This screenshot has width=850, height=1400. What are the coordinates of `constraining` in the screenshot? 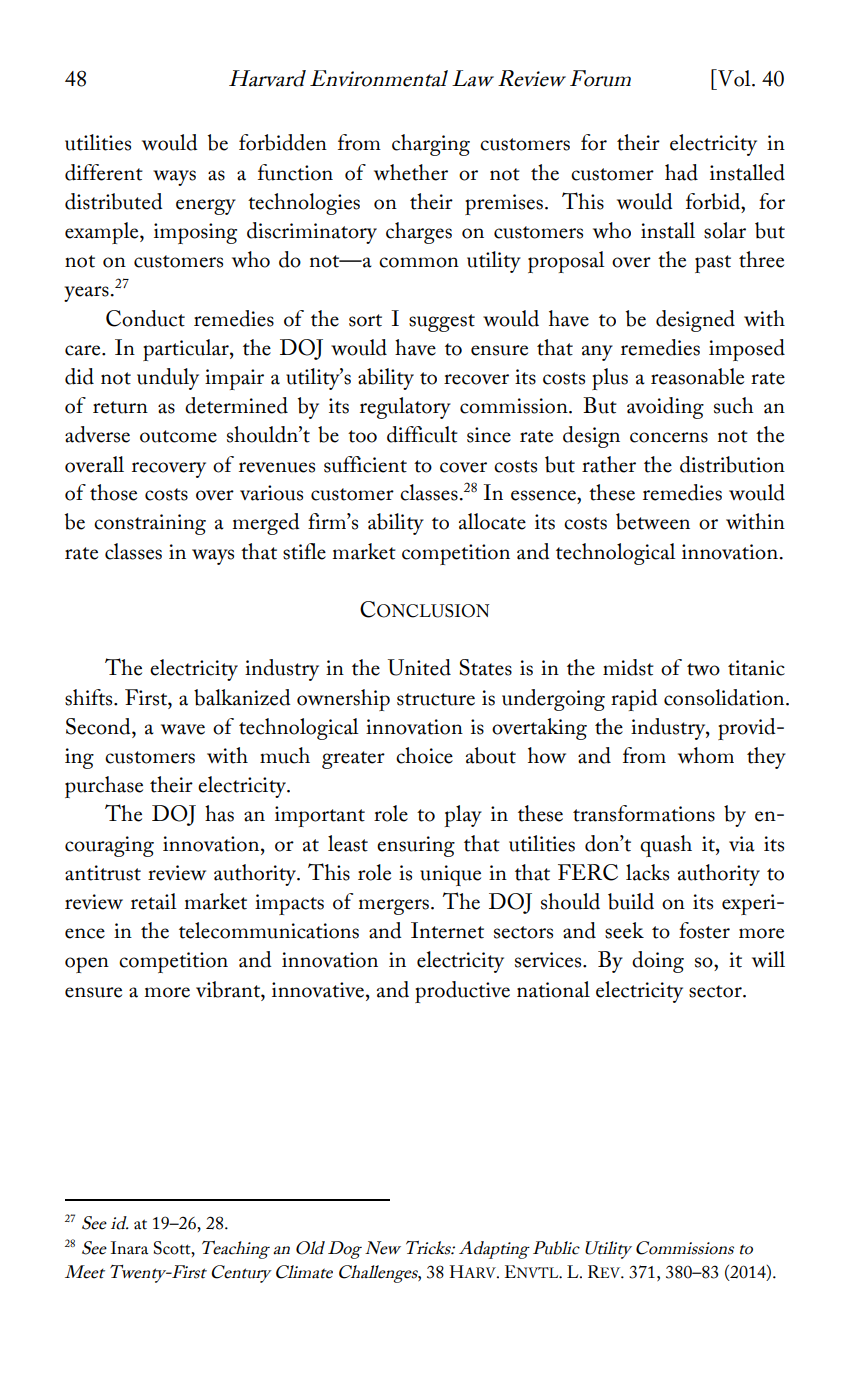 It's located at (150, 524).
